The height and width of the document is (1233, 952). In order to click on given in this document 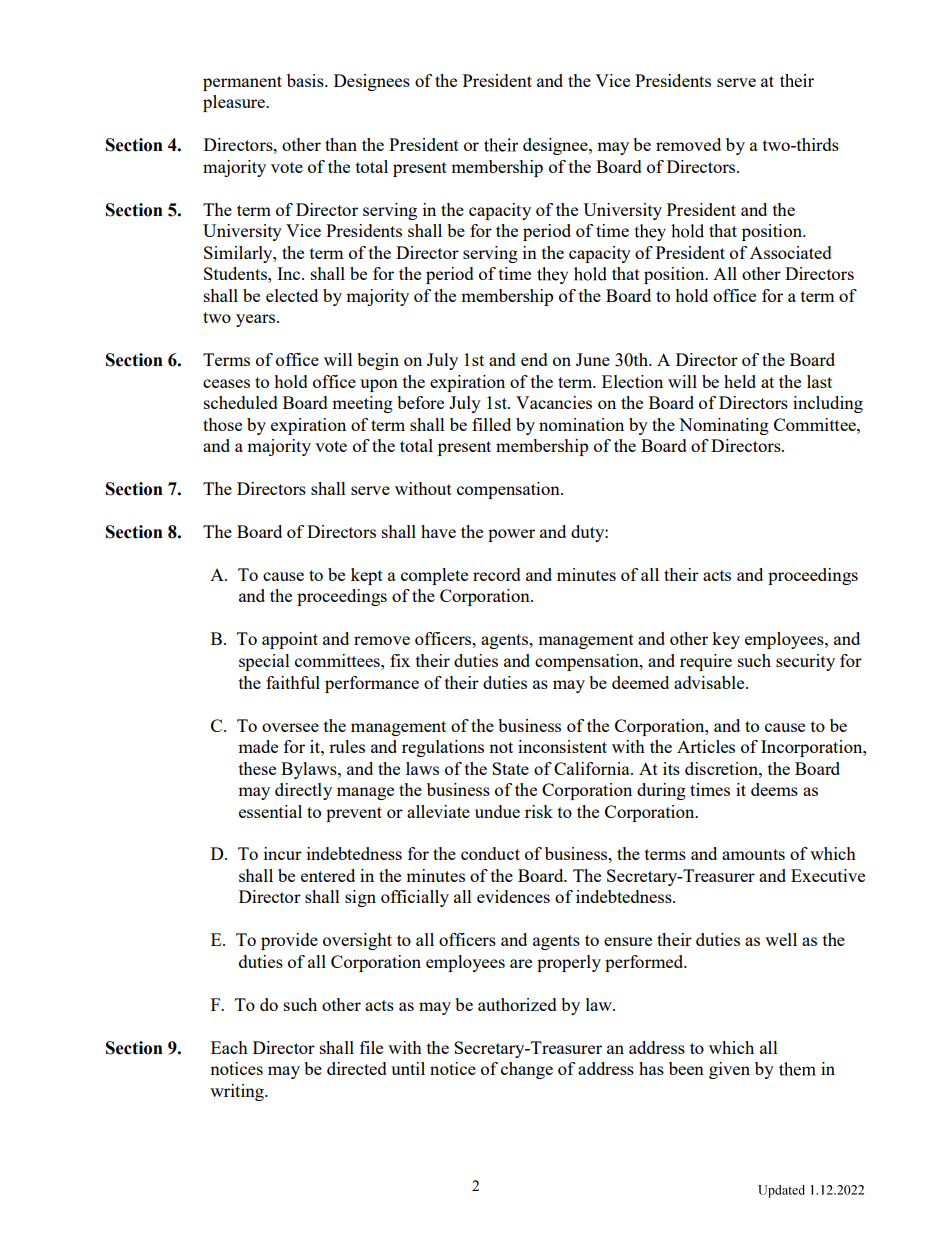, I will do `click(729, 1070)`.
